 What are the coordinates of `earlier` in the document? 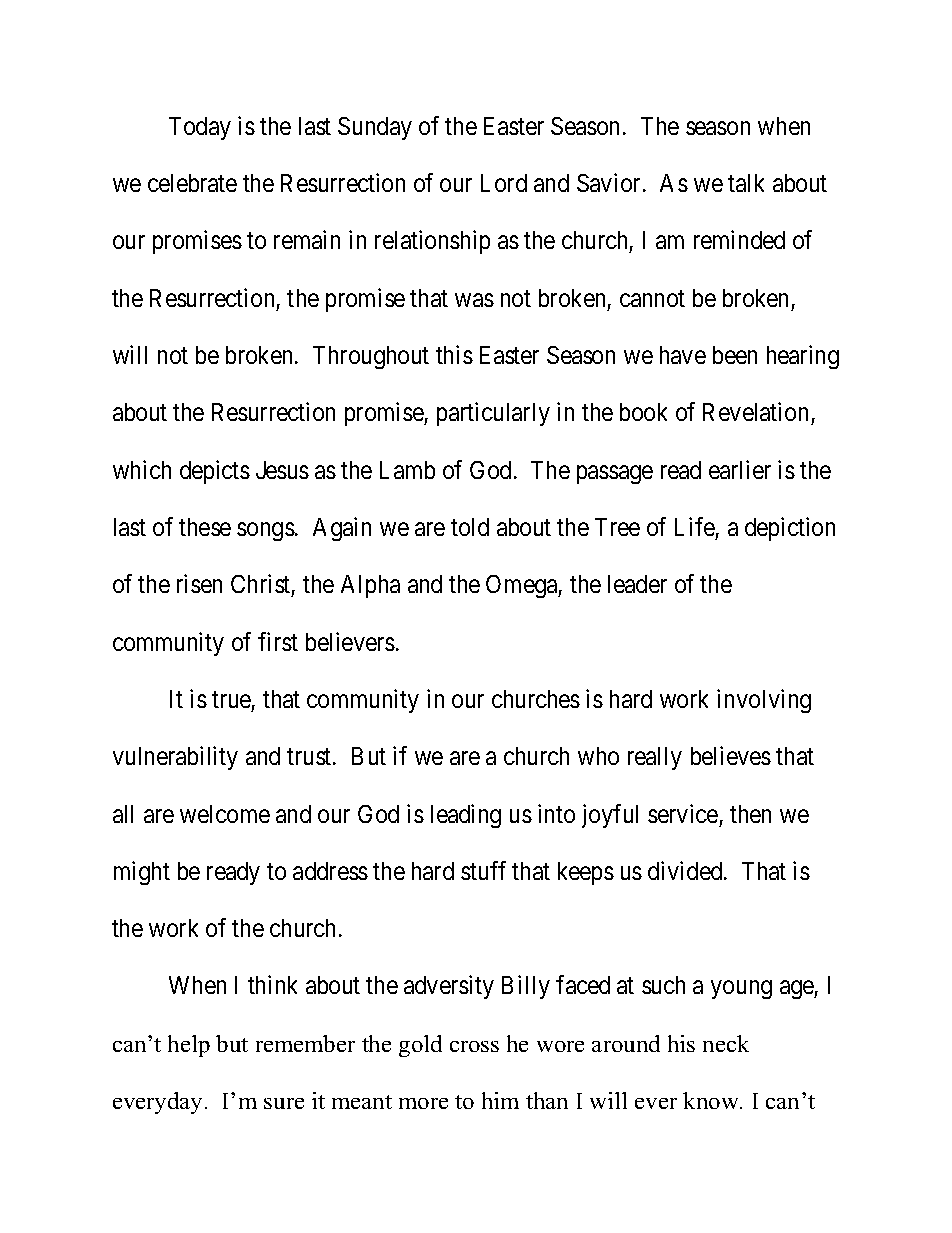 It's located at (740, 469).
